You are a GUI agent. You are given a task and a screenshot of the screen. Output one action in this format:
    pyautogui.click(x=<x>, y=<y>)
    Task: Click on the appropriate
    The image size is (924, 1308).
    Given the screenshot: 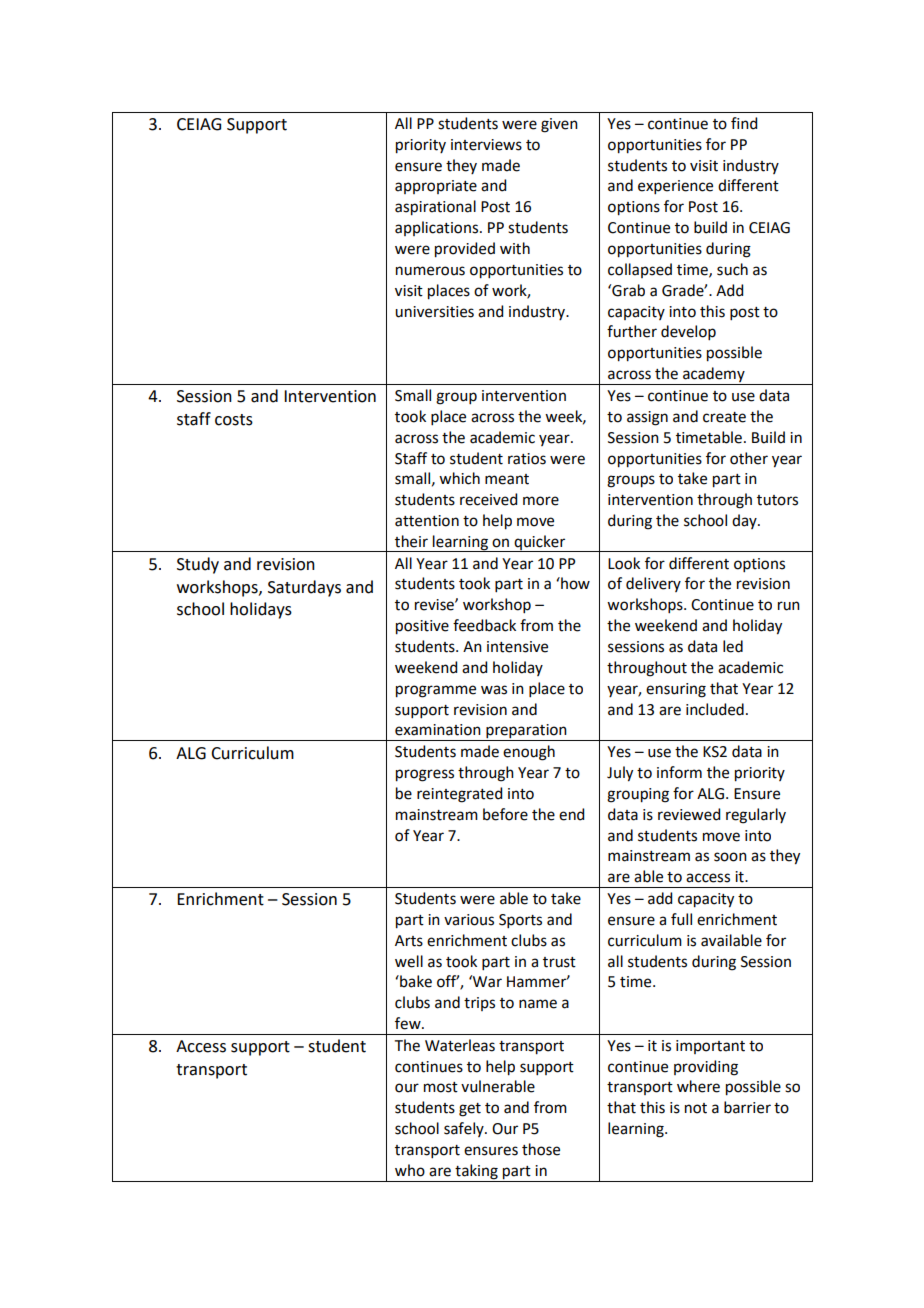 What is the action you would take?
    pyautogui.click(x=436, y=187)
